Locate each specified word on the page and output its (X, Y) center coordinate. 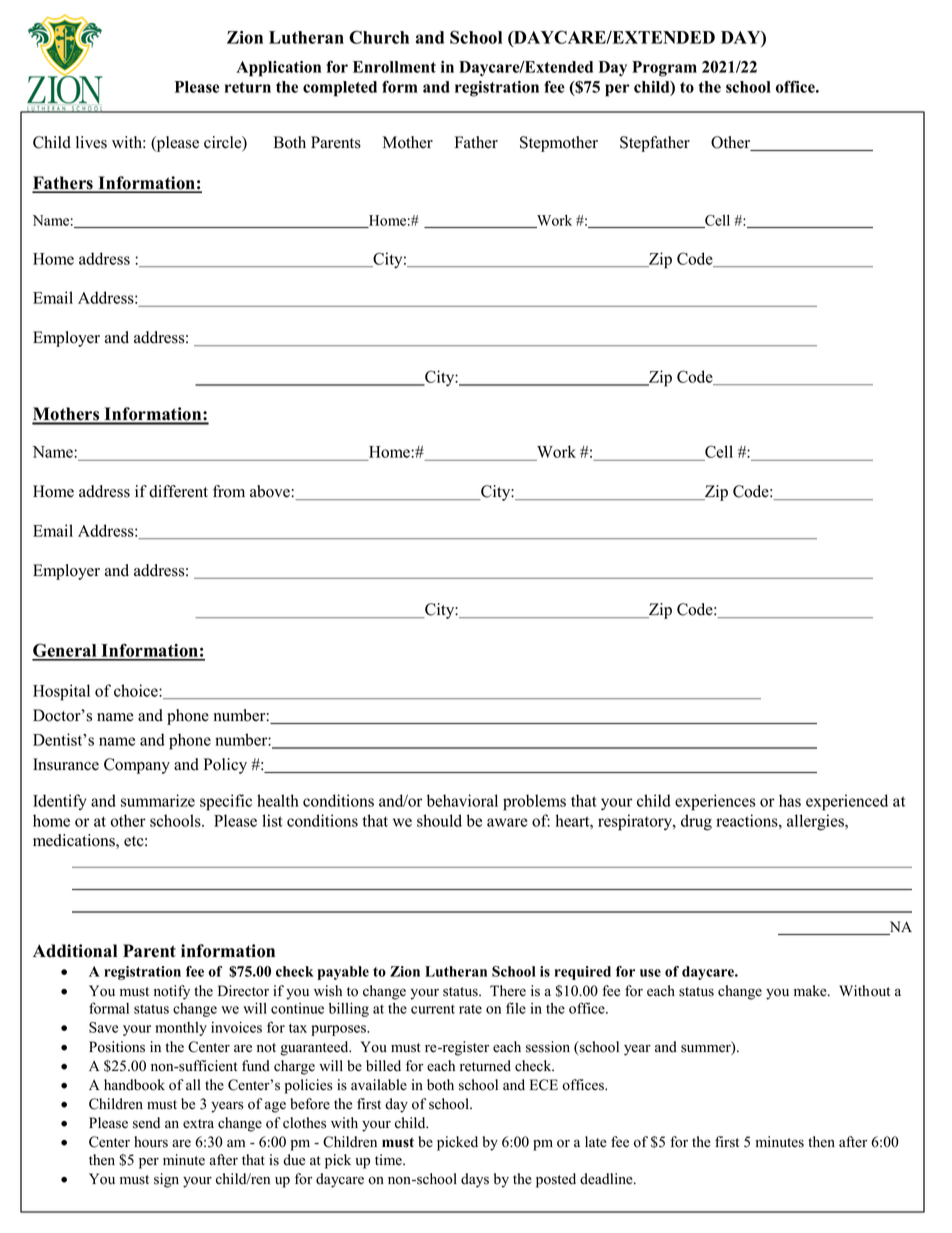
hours (151, 1142)
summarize (158, 800)
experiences (715, 802)
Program (664, 69)
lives (91, 142)
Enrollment (394, 67)
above (271, 491)
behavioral (462, 800)
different (178, 491)
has (790, 800)
